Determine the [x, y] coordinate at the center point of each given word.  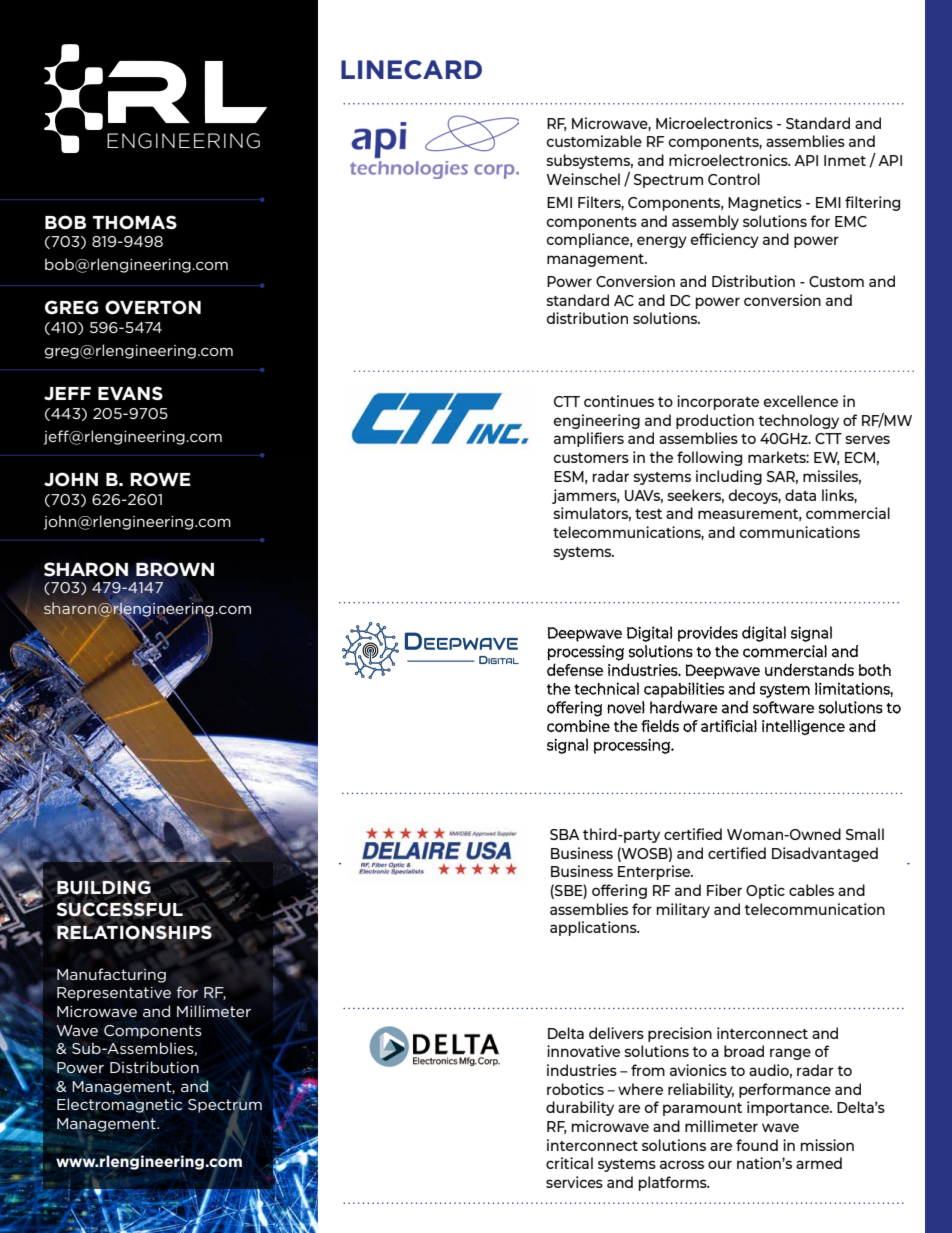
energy [662, 242]
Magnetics [765, 203]
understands [809, 670]
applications [594, 928]
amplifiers [589, 439]
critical [569, 1163]
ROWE [160, 479]
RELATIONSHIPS [134, 932]
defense [575, 669]
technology [798, 421]
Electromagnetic [119, 1105]
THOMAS [135, 222]
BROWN [175, 569]
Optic [765, 891]
